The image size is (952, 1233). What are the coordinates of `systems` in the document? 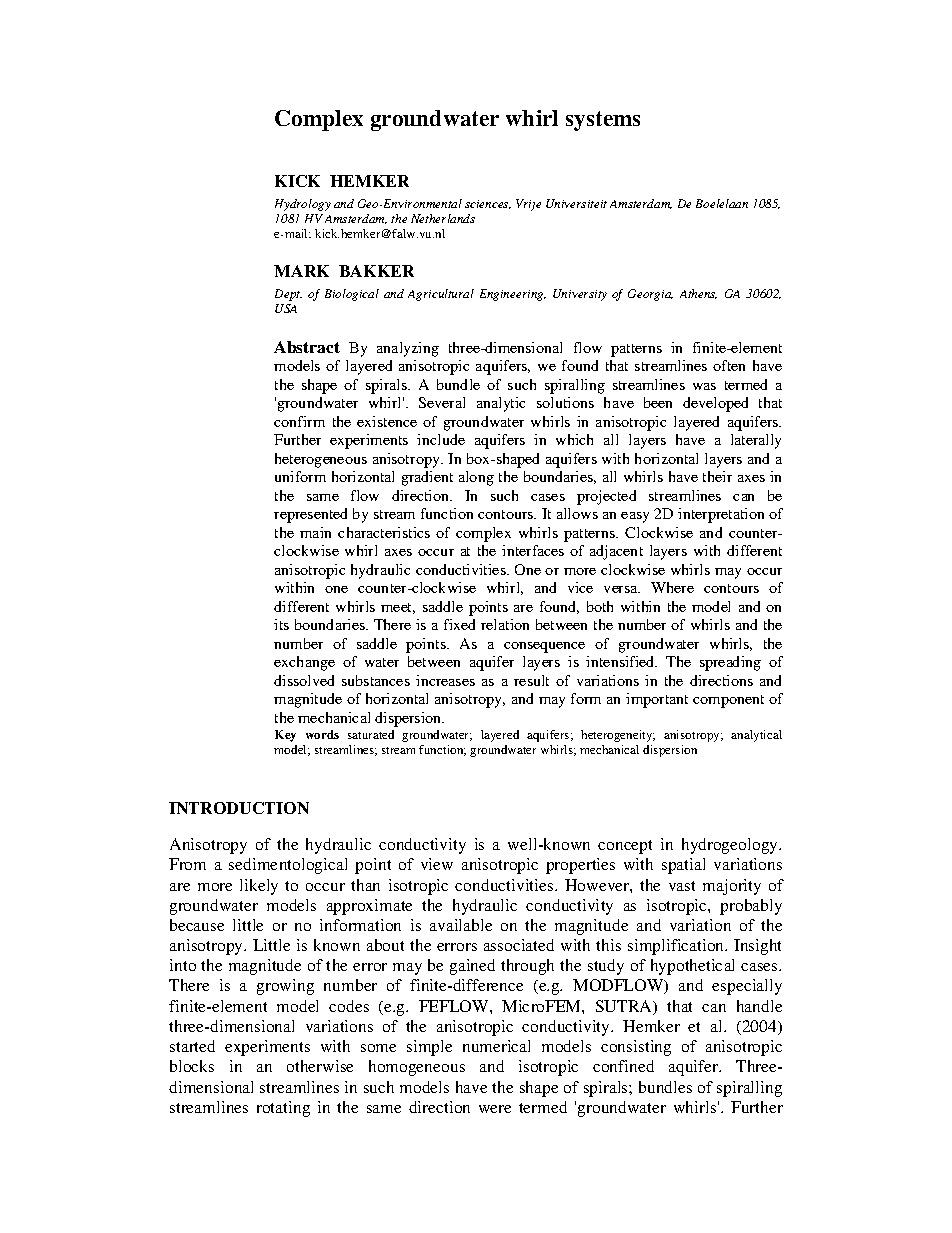 It's located at (603, 121).
